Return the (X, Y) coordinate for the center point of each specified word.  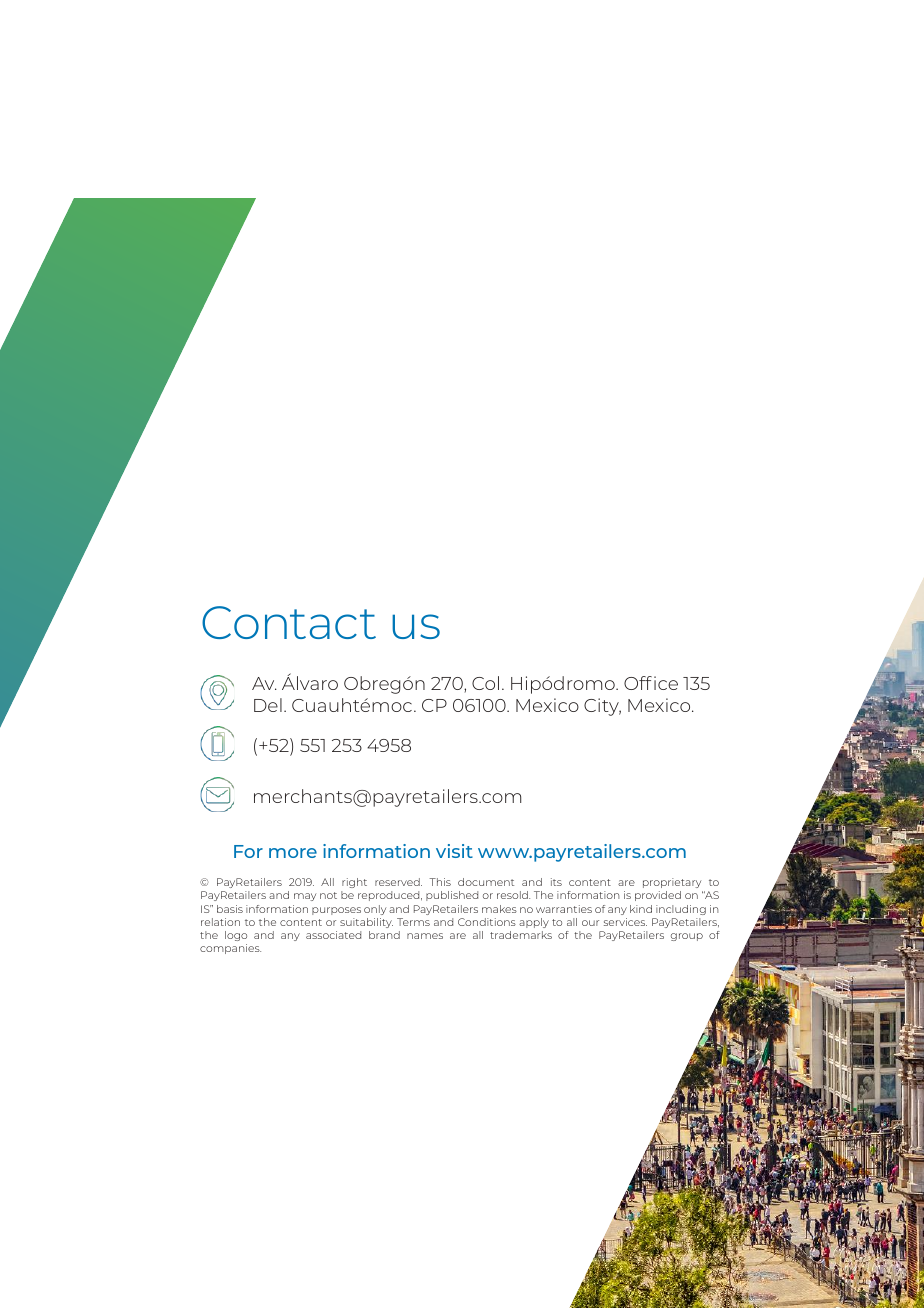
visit (454, 851)
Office (651, 683)
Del (268, 705)
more (293, 853)
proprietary (673, 885)
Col (485, 683)
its (556, 882)
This (440, 882)
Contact (289, 622)
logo (236, 936)
